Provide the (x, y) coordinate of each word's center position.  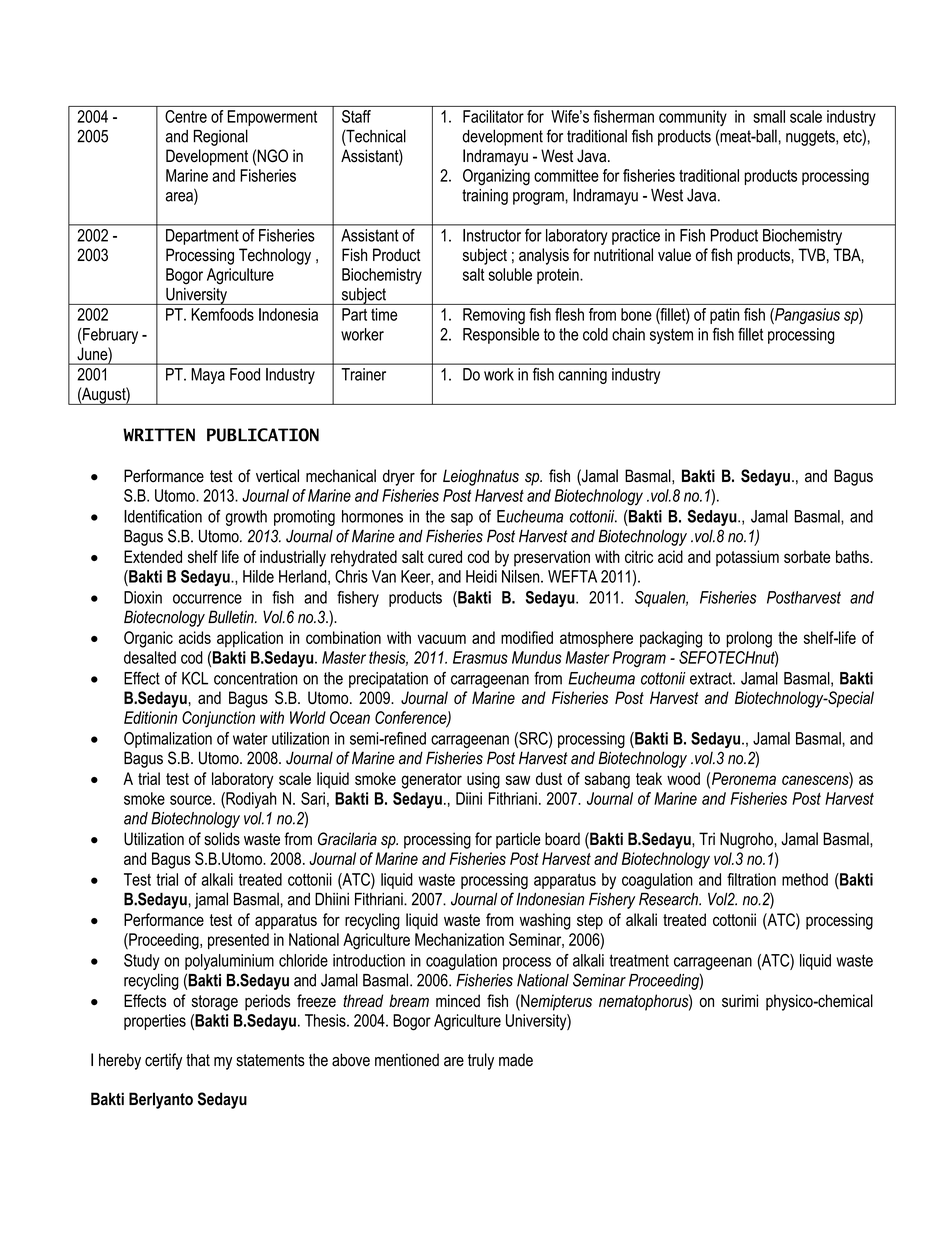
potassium (747, 558)
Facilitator (493, 116)
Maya (208, 376)
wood (683, 778)
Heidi (481, 576)
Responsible (501, 336)
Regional (221, 137)
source (192, 800)
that (198, 1060)
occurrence (207, 599)
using (483, 780)
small (769, 116)
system (671, 336)
